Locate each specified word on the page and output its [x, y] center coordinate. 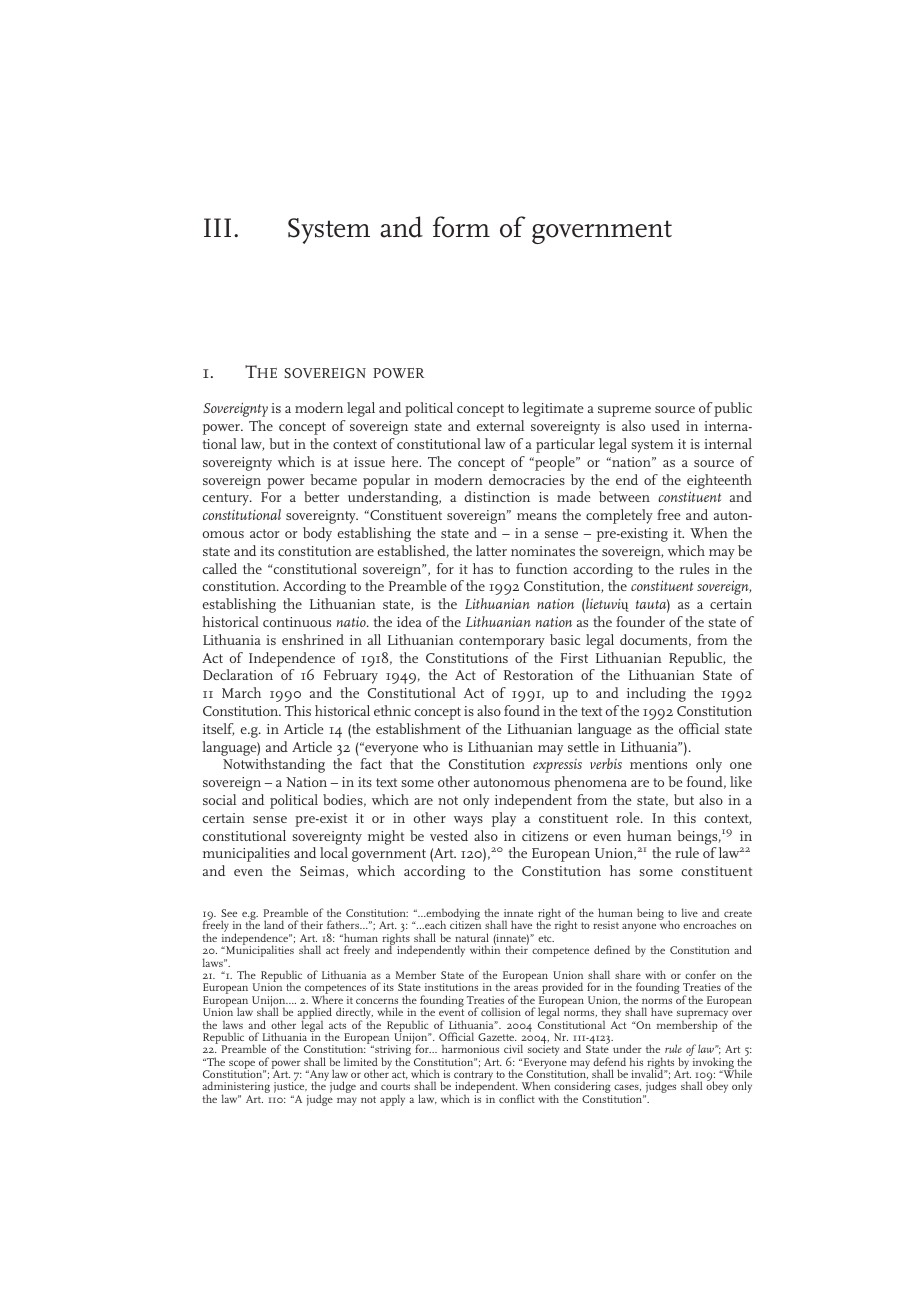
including [656, 694]
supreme [624, 411]
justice [290, 1089]
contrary [473, 1077]
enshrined [313, 639]
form [461, 227]
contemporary [502, 642]
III [217, 227]
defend [609, 1061]
